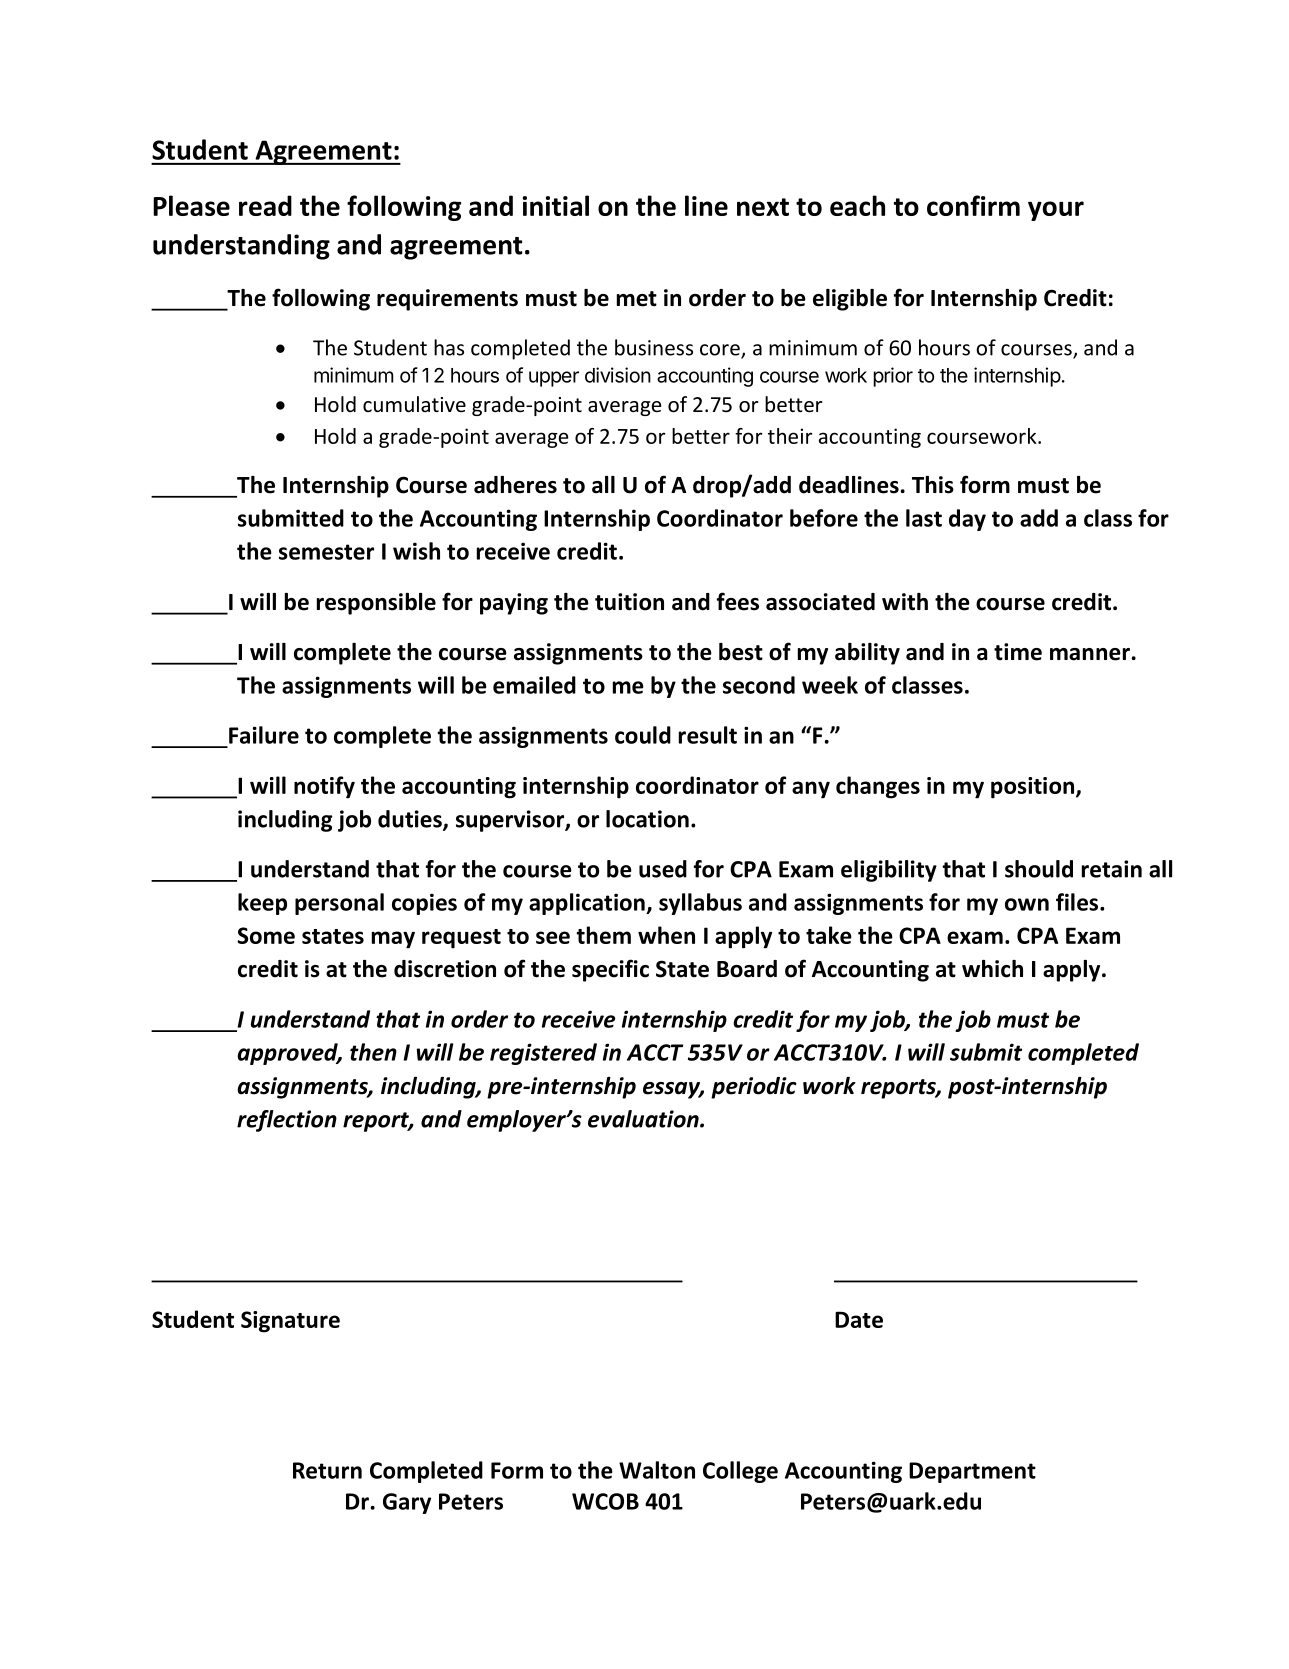  What do you see at coordinates (973, 205) in the screenshot?
I see `confirm` at bounding box center [973, 205].
